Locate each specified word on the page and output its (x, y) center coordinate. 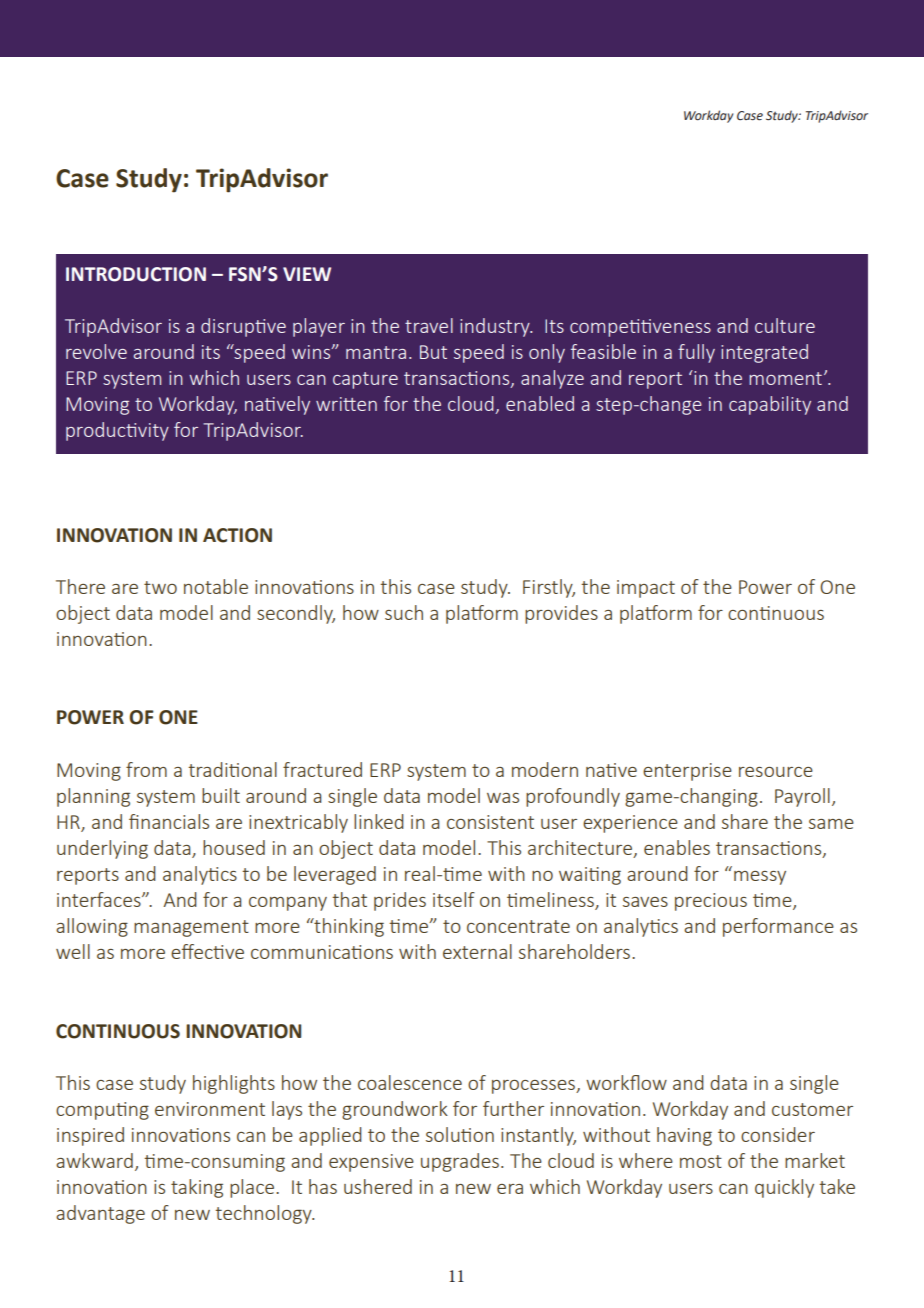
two (160, 587)
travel (429, 325)
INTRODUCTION (136, 274)
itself (454, 899)
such (404, 612)
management (191, 928)
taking (197, 1188)
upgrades (460, 1162)
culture (785, 325)
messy (760, 878)
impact (646, 589)
